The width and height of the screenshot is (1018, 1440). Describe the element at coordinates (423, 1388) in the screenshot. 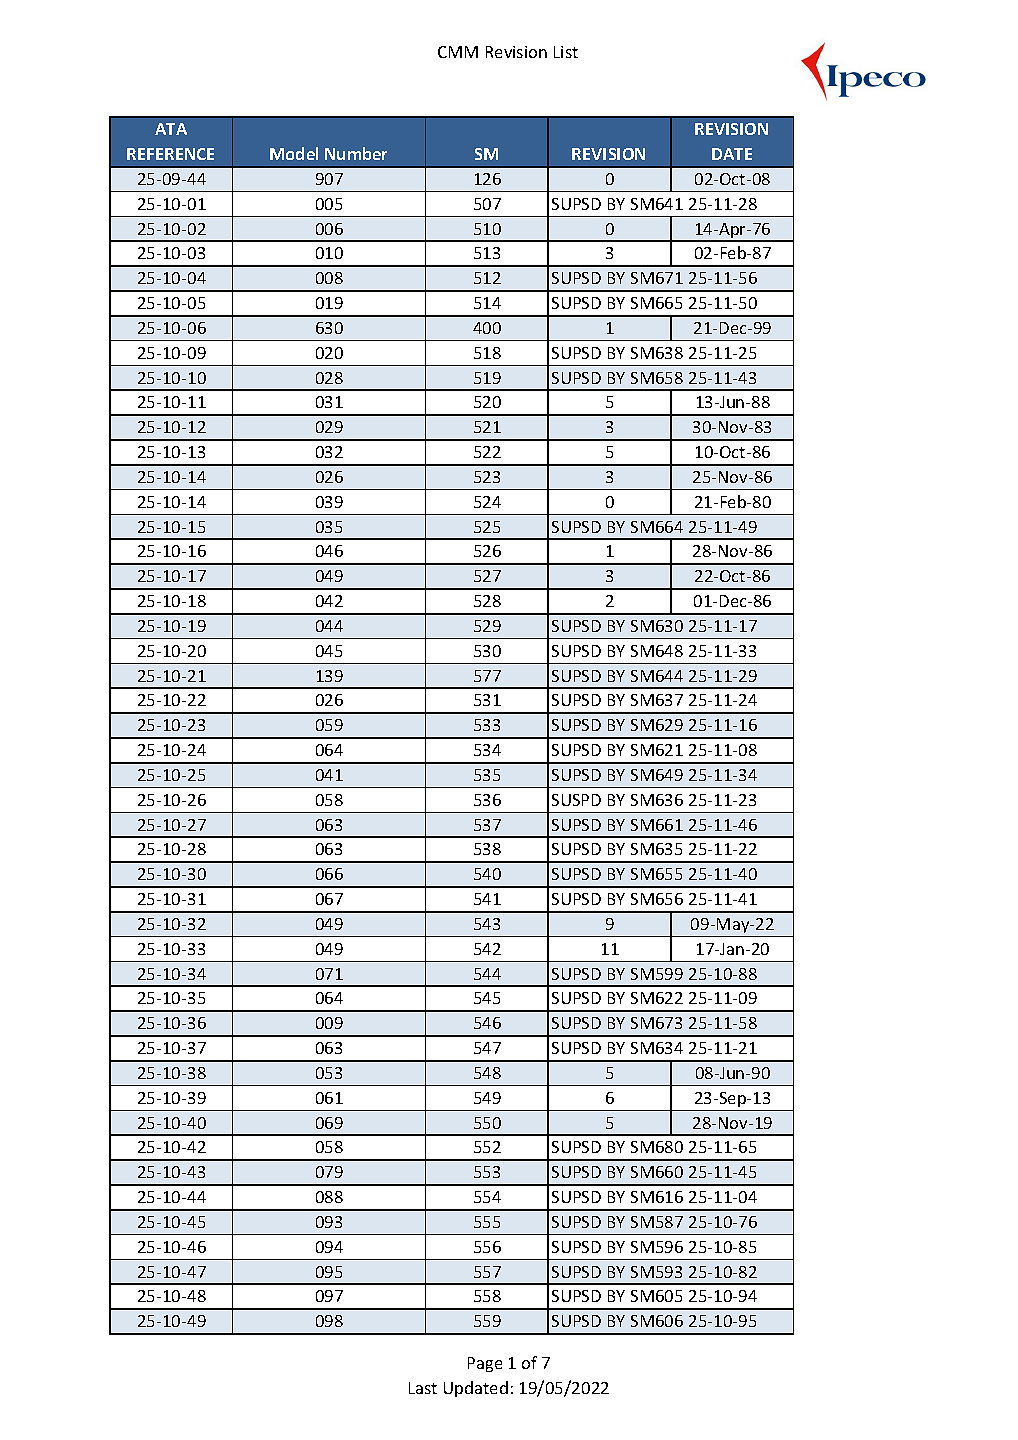

I see `Last` at that location.
